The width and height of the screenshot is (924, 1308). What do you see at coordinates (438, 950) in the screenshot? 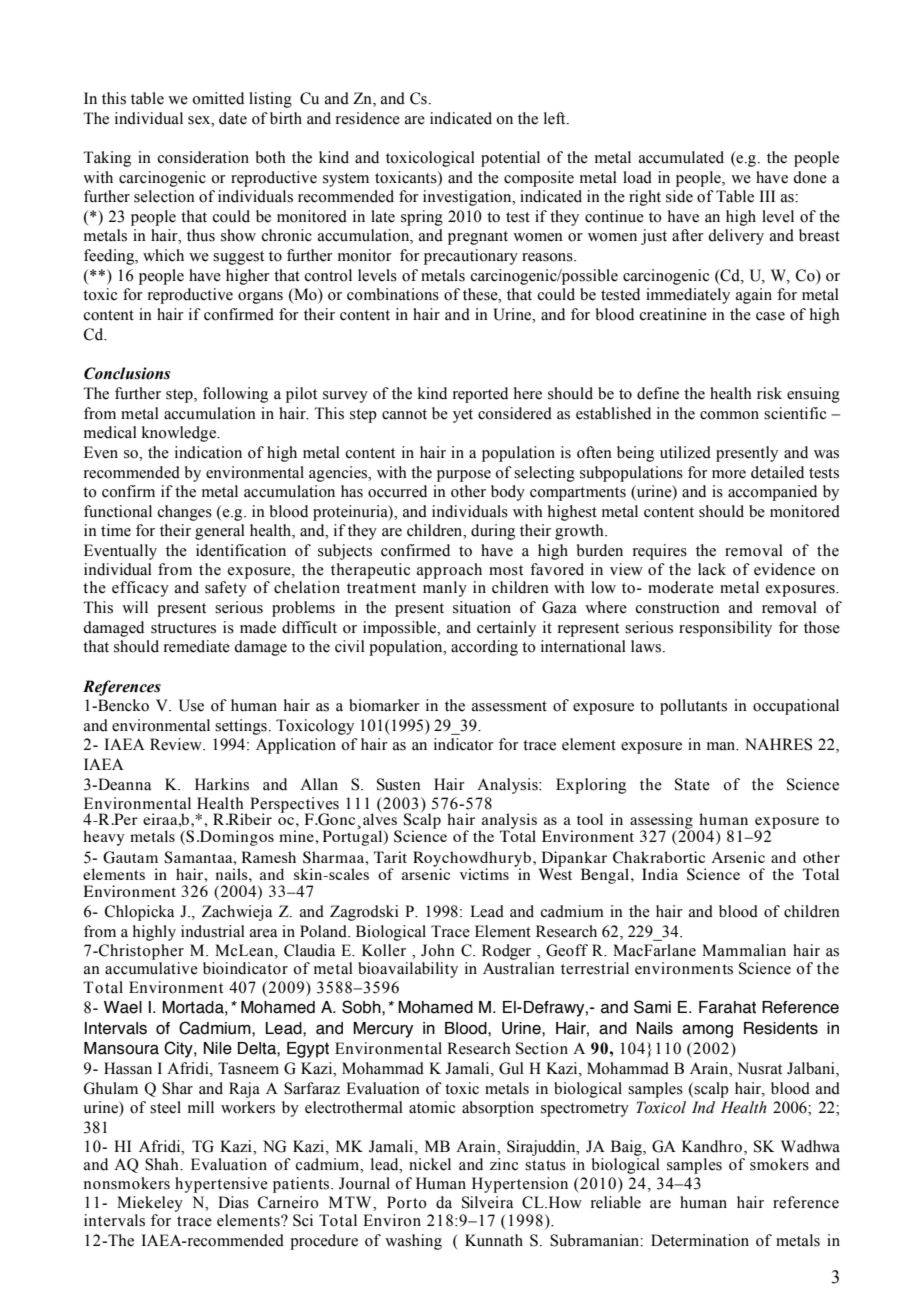
I see `John` at bounding box center [438, 950].
